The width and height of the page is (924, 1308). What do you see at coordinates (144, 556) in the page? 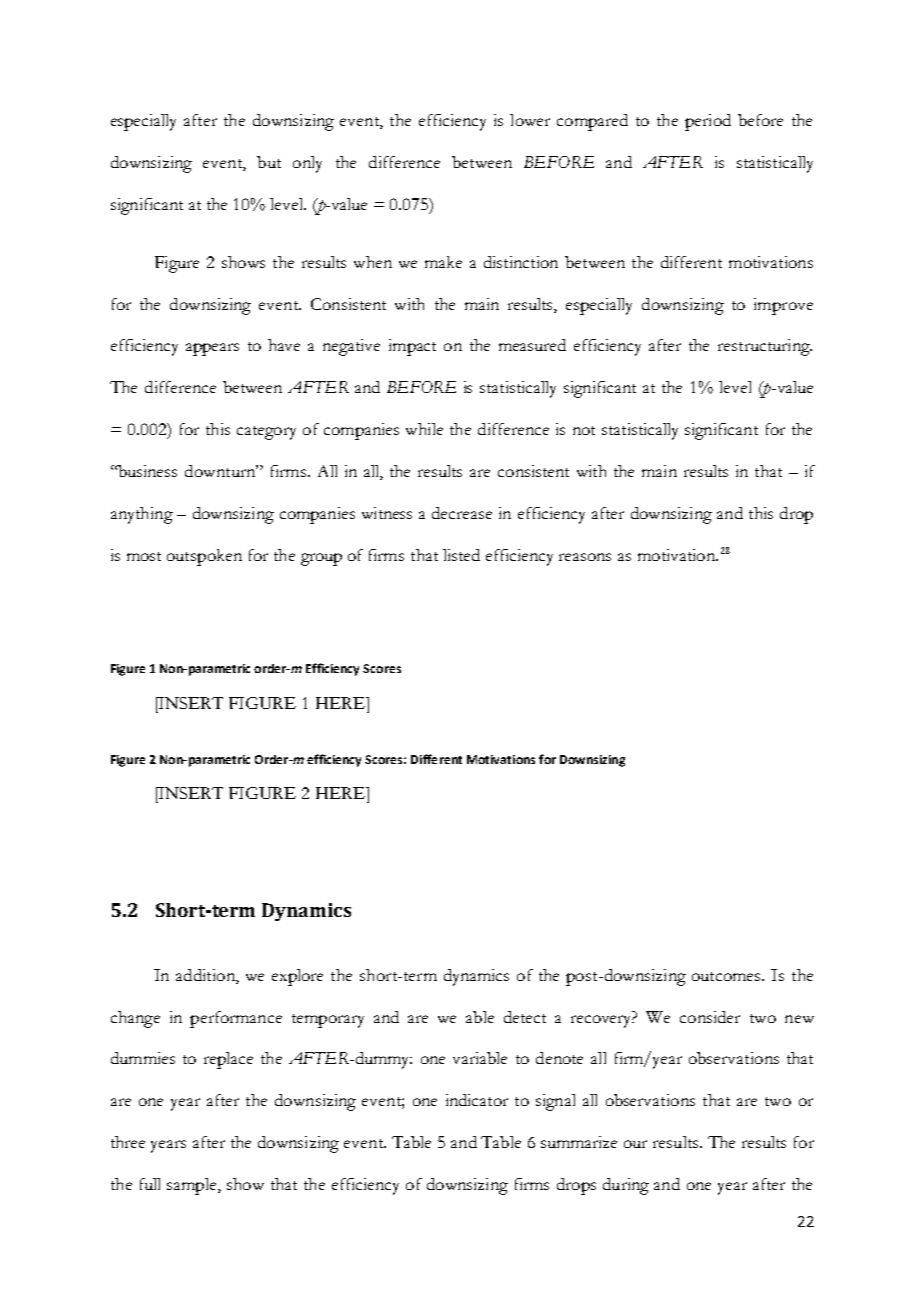
I see `most` at bounding box center [144, 556].
